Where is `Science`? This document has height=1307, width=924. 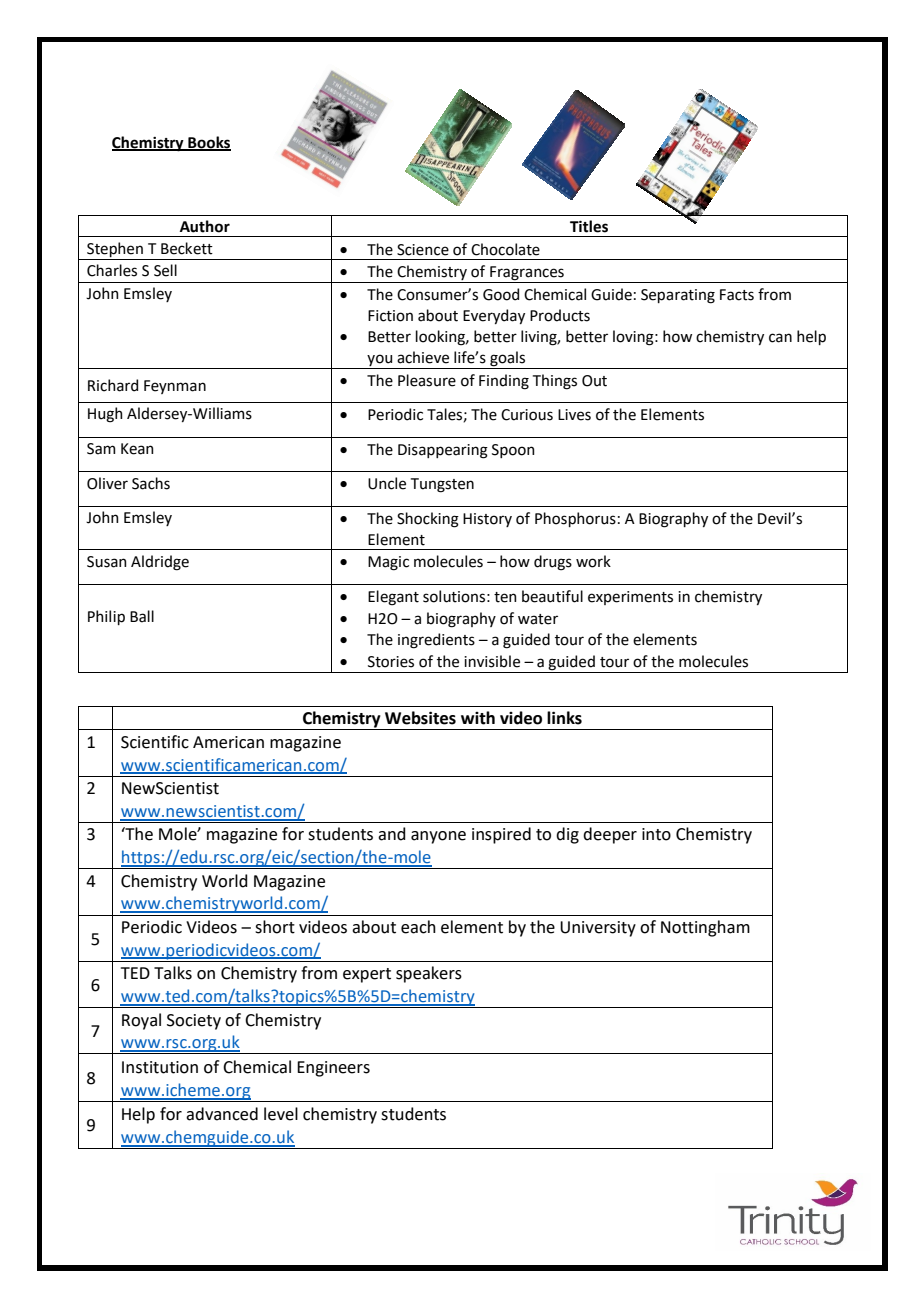
Science is located at coordinates (423, 250).
